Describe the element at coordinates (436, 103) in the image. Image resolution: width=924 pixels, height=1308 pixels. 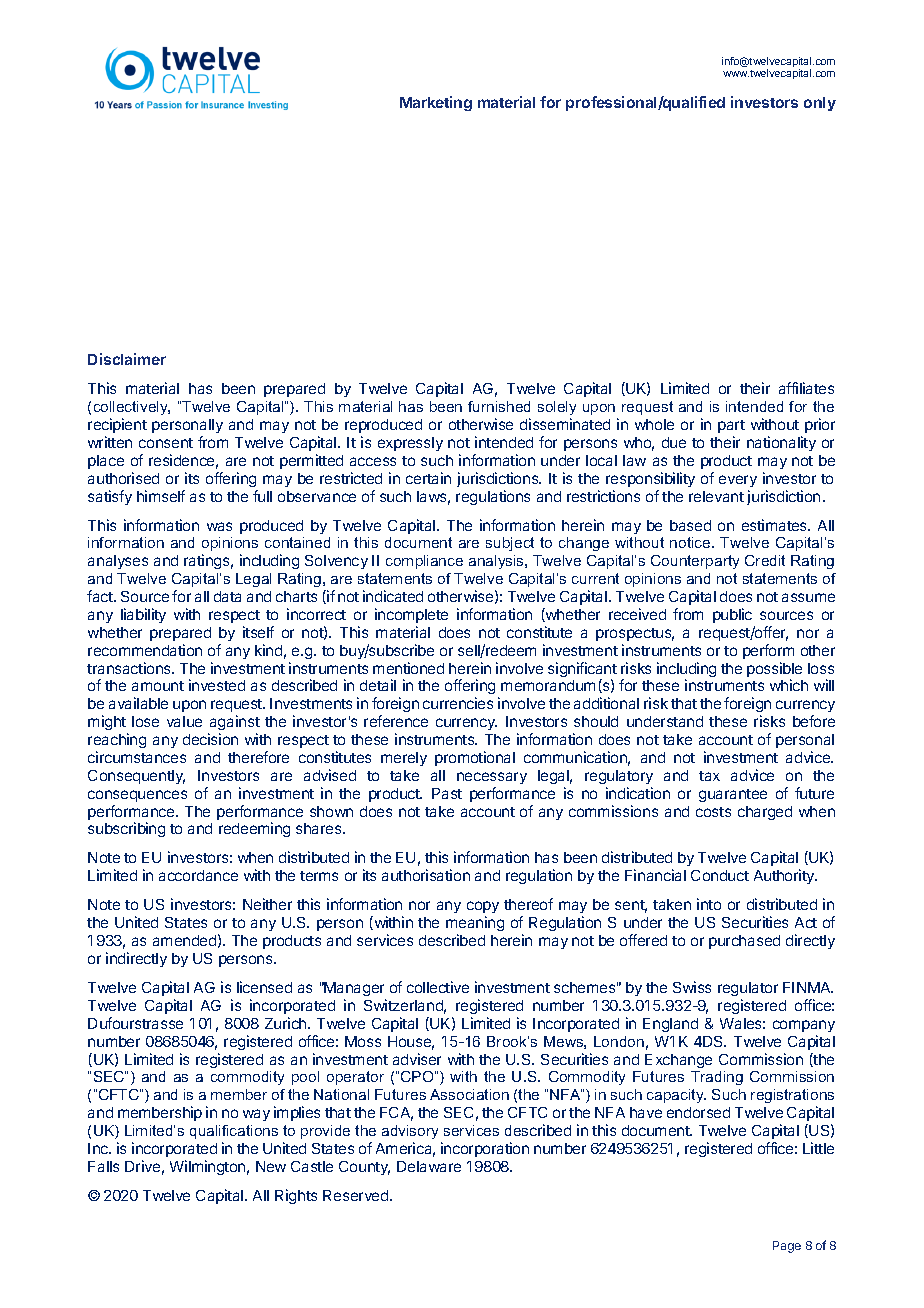
I see `Marketing` at that location.
